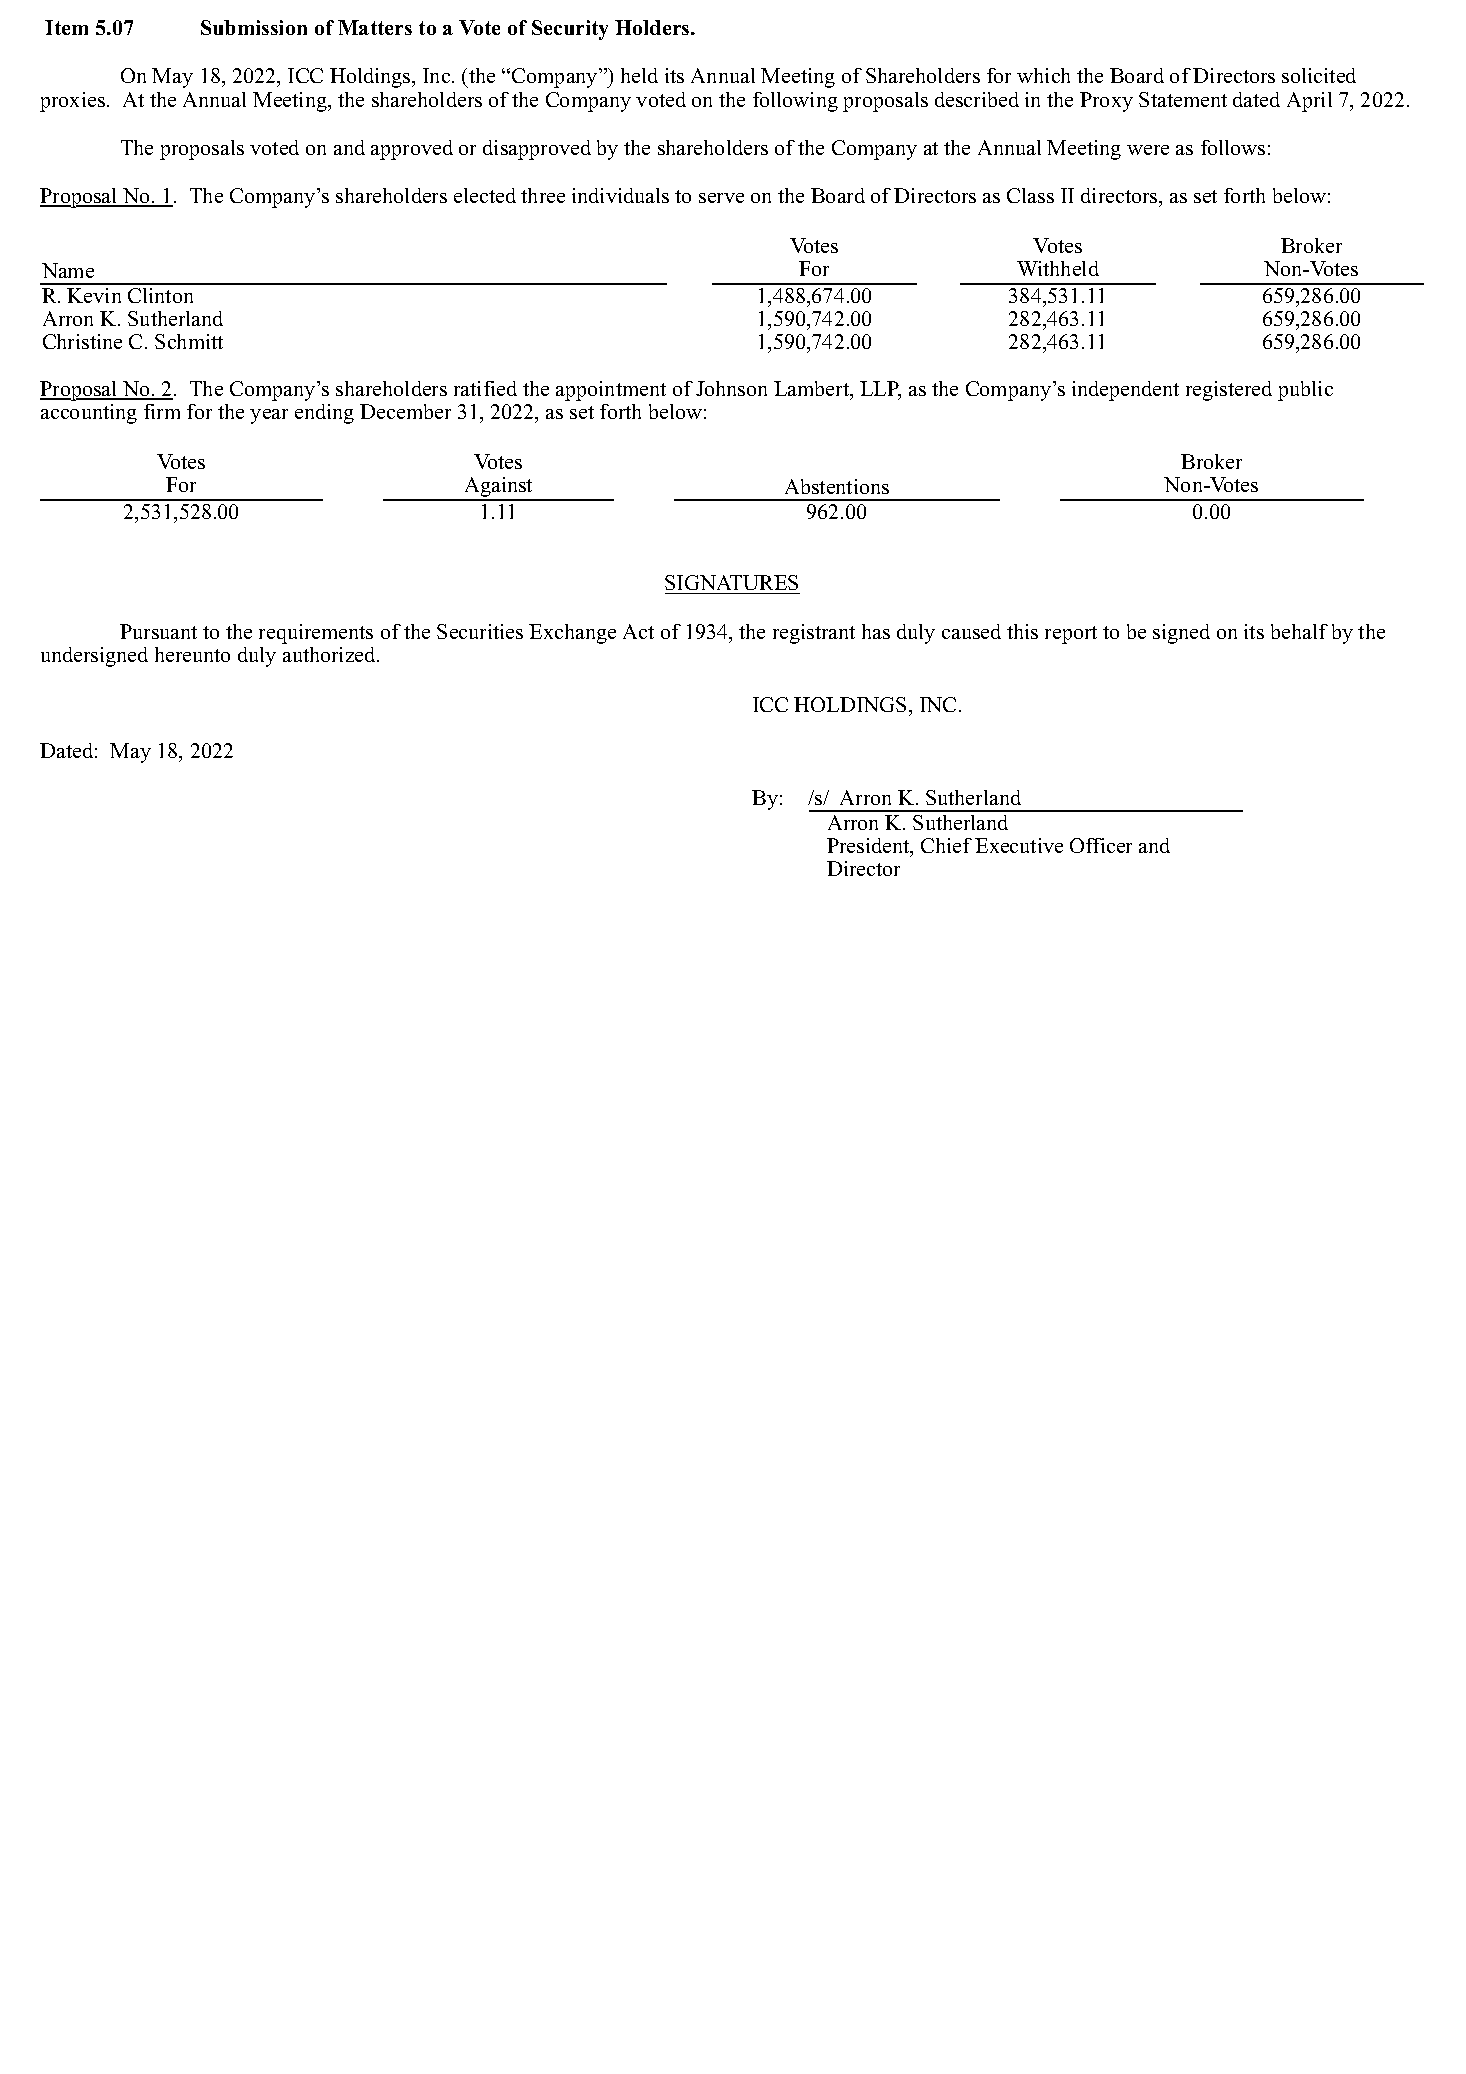  What do you see at coordinates (254, 27) in the image?
I see `Submission` at bounding box center [254, 27].
